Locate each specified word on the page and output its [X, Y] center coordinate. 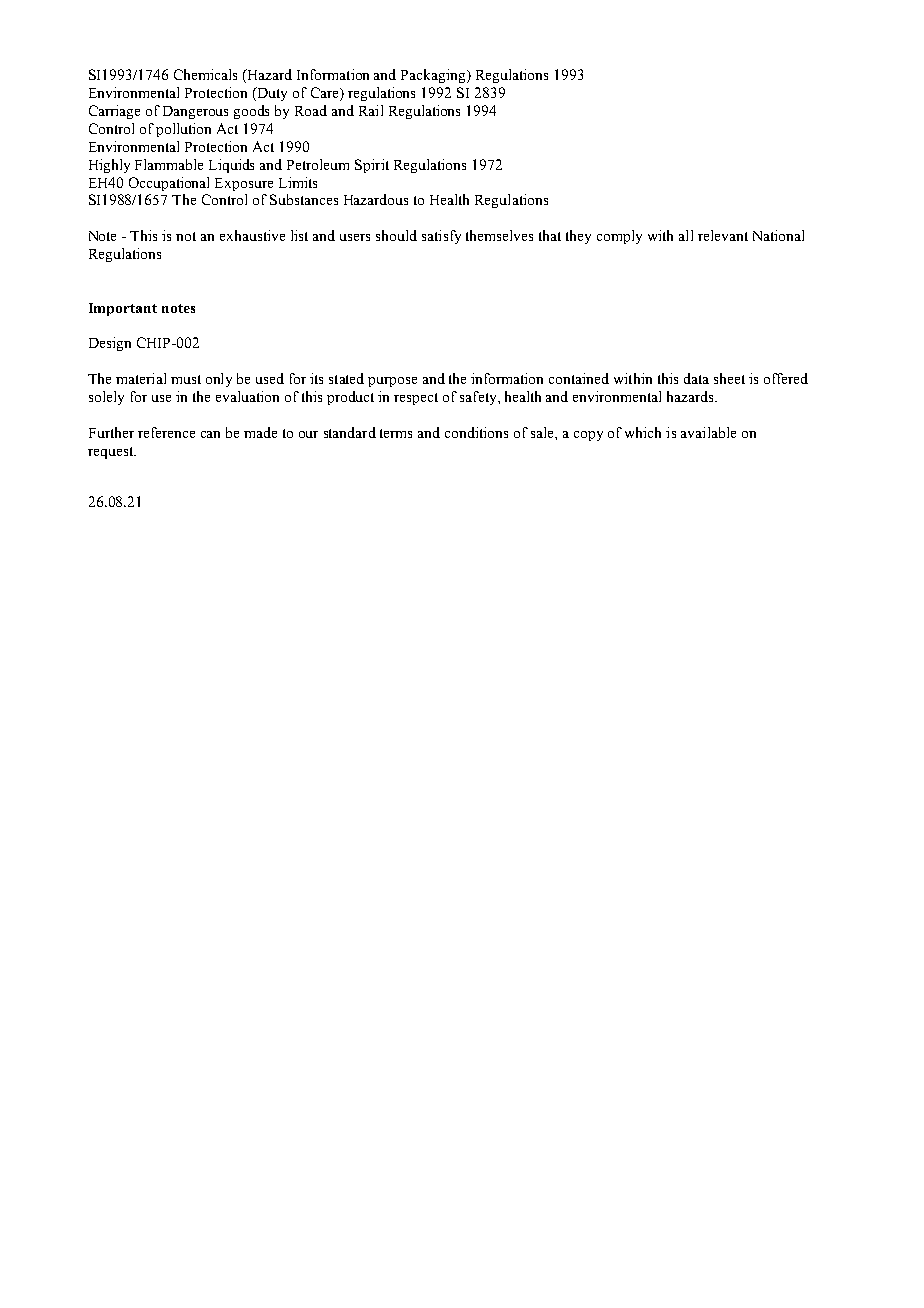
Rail [371, 110]
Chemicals [205, 74]
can [210, 434]
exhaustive [252, 235]
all [686, 235]
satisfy [441, 237]
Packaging [434, 76]
